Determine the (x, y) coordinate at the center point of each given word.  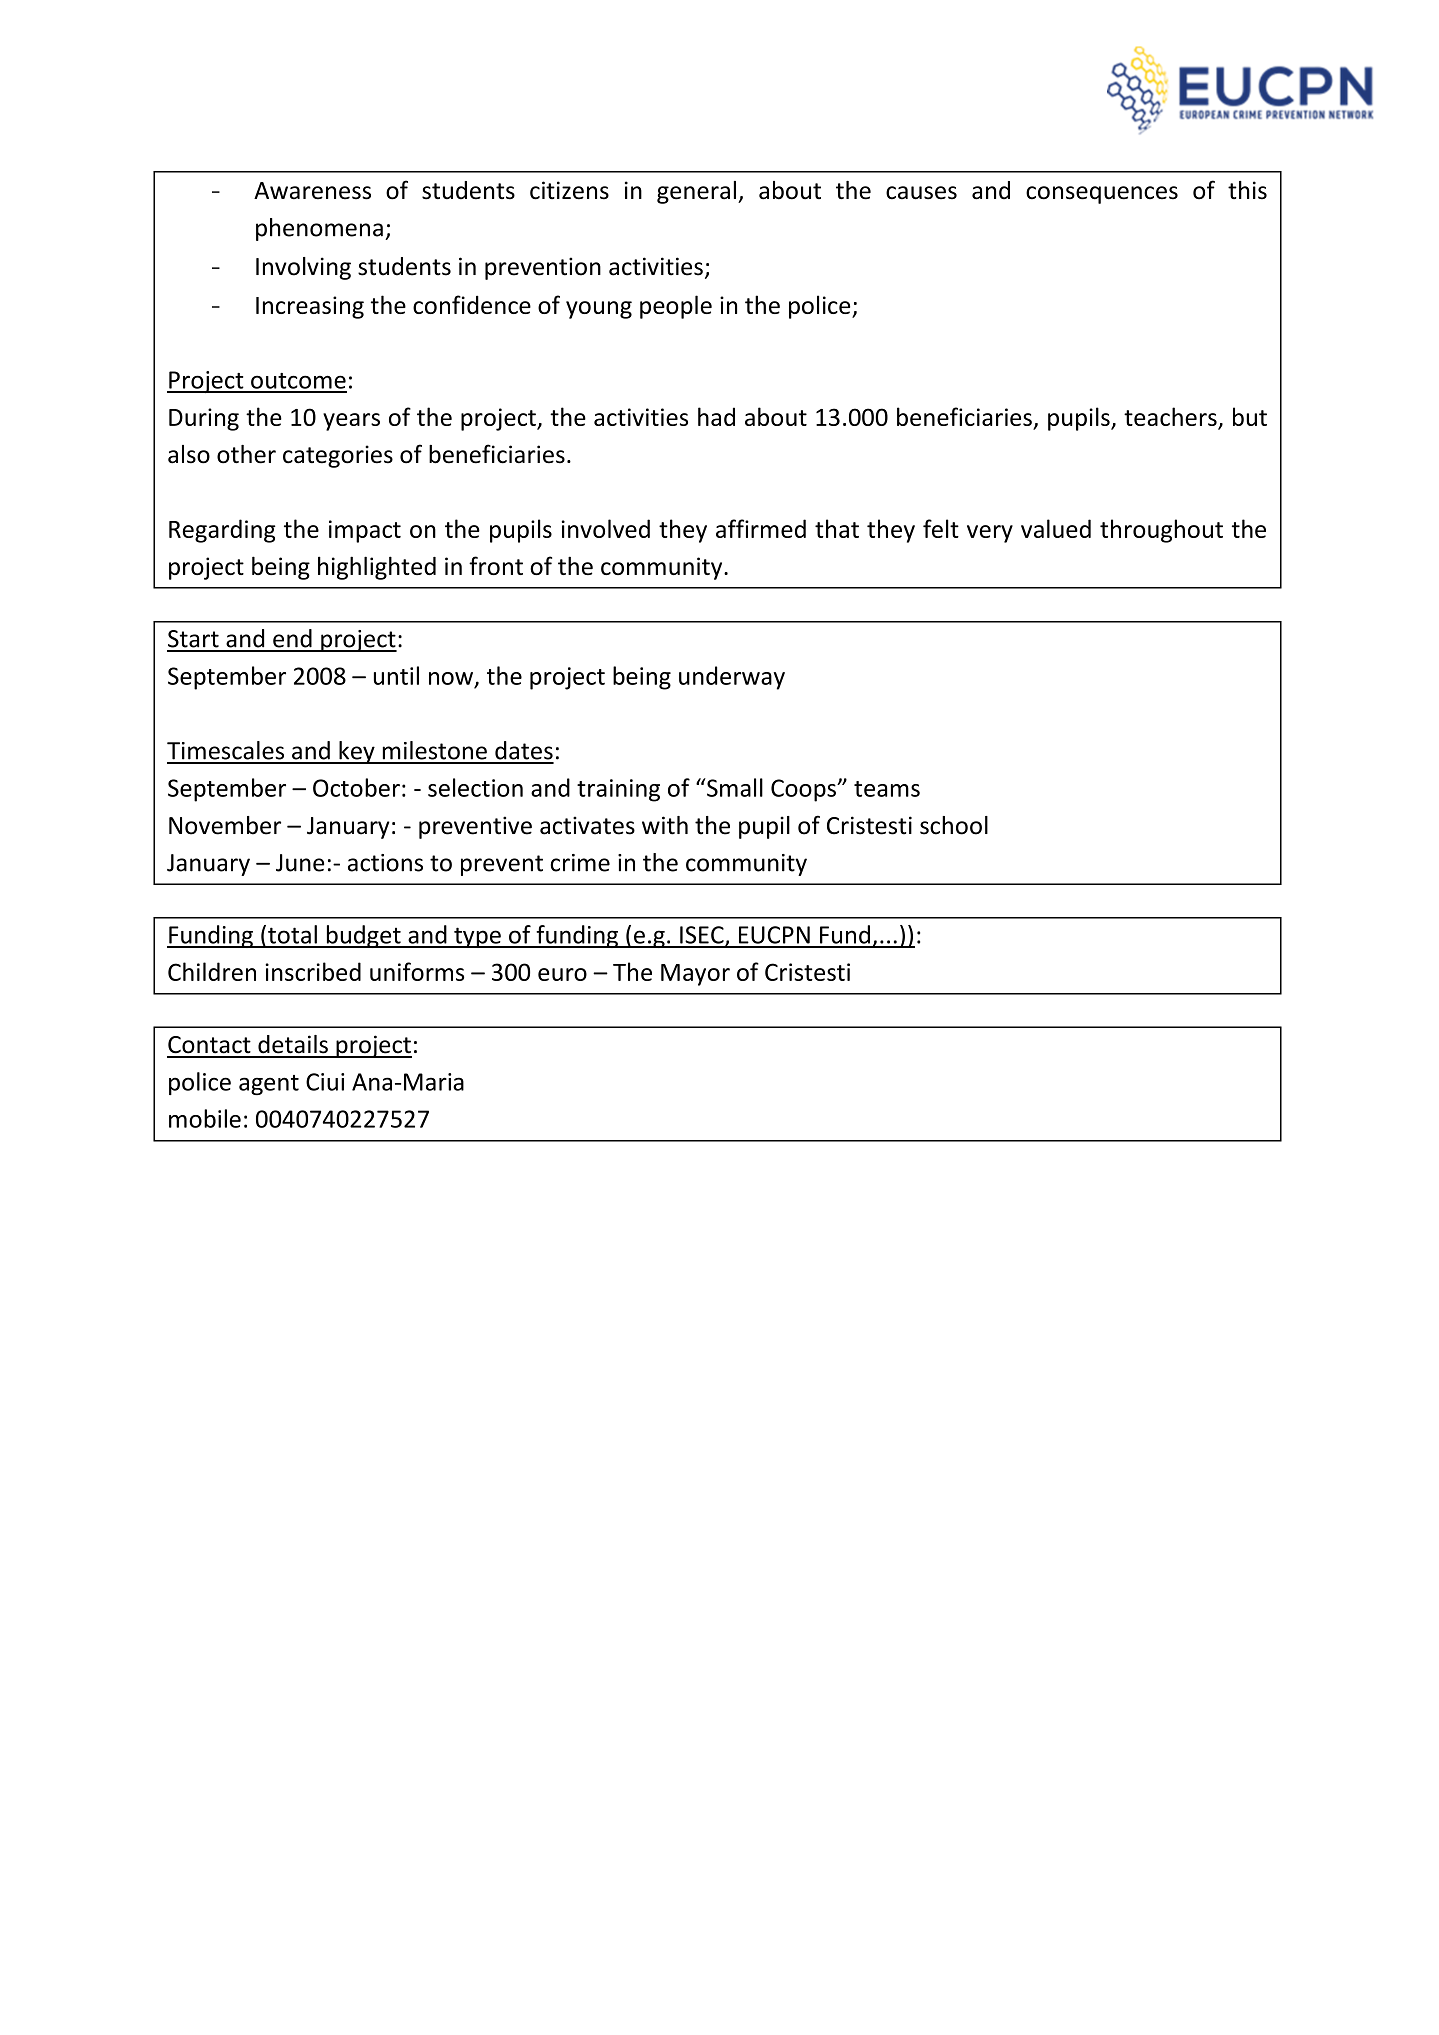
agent (269, 1085)
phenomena (319, 229)
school (954, 825)
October (356, 787)
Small (734, 787)
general (696, 192)
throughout (1161, 531)
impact (365, 531)
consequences (1102, 195)
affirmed (761, 528)
